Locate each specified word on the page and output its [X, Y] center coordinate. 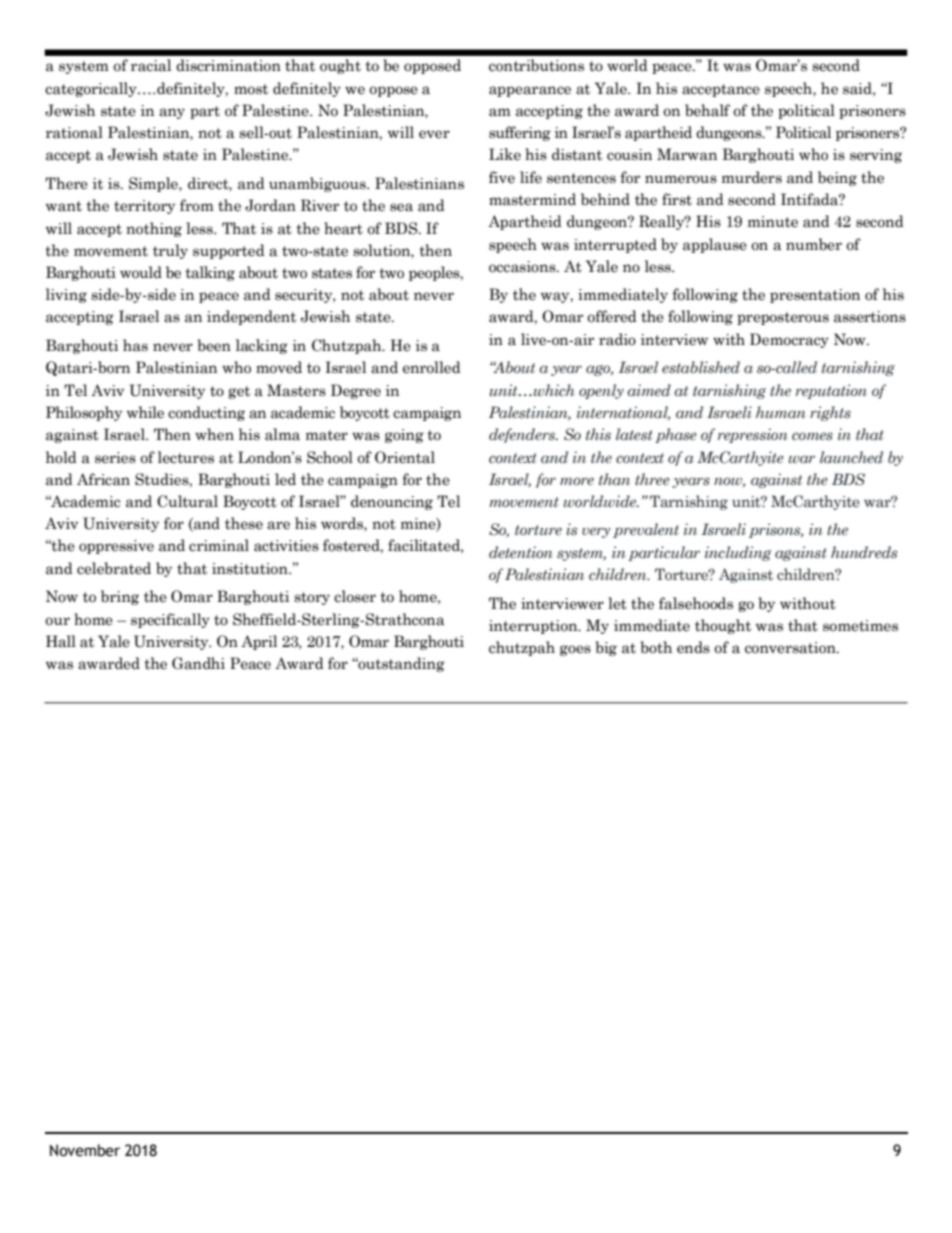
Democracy [789, 340]
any [172, 113]
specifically [170, 620]
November [85, 1150]
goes [575, 650]
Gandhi [198, 663]
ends [693, 647]
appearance [530, 91]
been [214, 345]
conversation [791, 648]
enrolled [432, 367]
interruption [534, 627]
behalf [707, 110]
